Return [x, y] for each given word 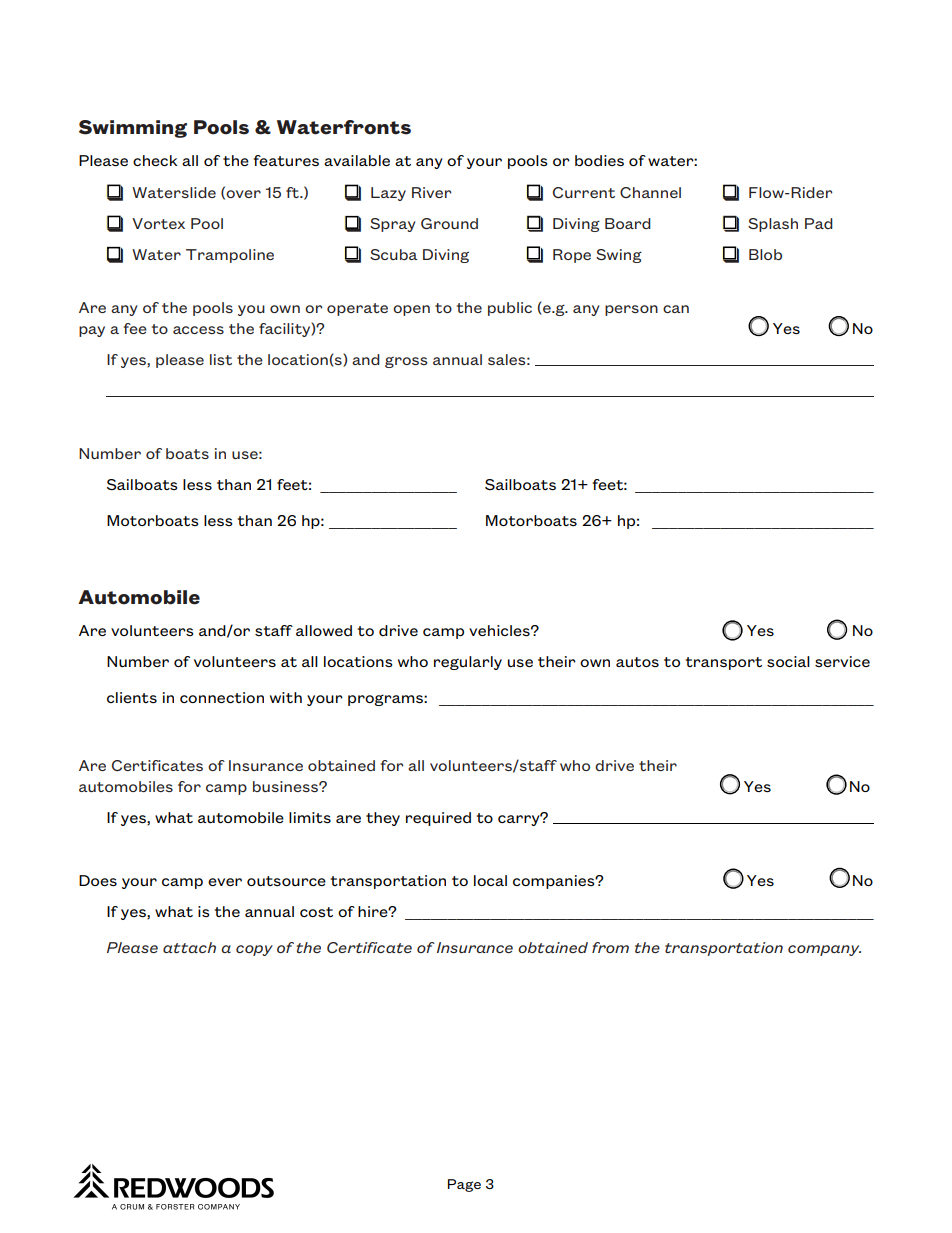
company [824, 950]
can [676, 309]
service [842, 661]
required [438, 819]
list [221, 359]
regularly [468, 663]
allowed [324, 630]
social [788, 661]
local [490, 880]
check [155, 160]
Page [464, 1185]
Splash [773, 225]
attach [189, 947]
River [432, 192]
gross [406, 362]
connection [222, 697]
